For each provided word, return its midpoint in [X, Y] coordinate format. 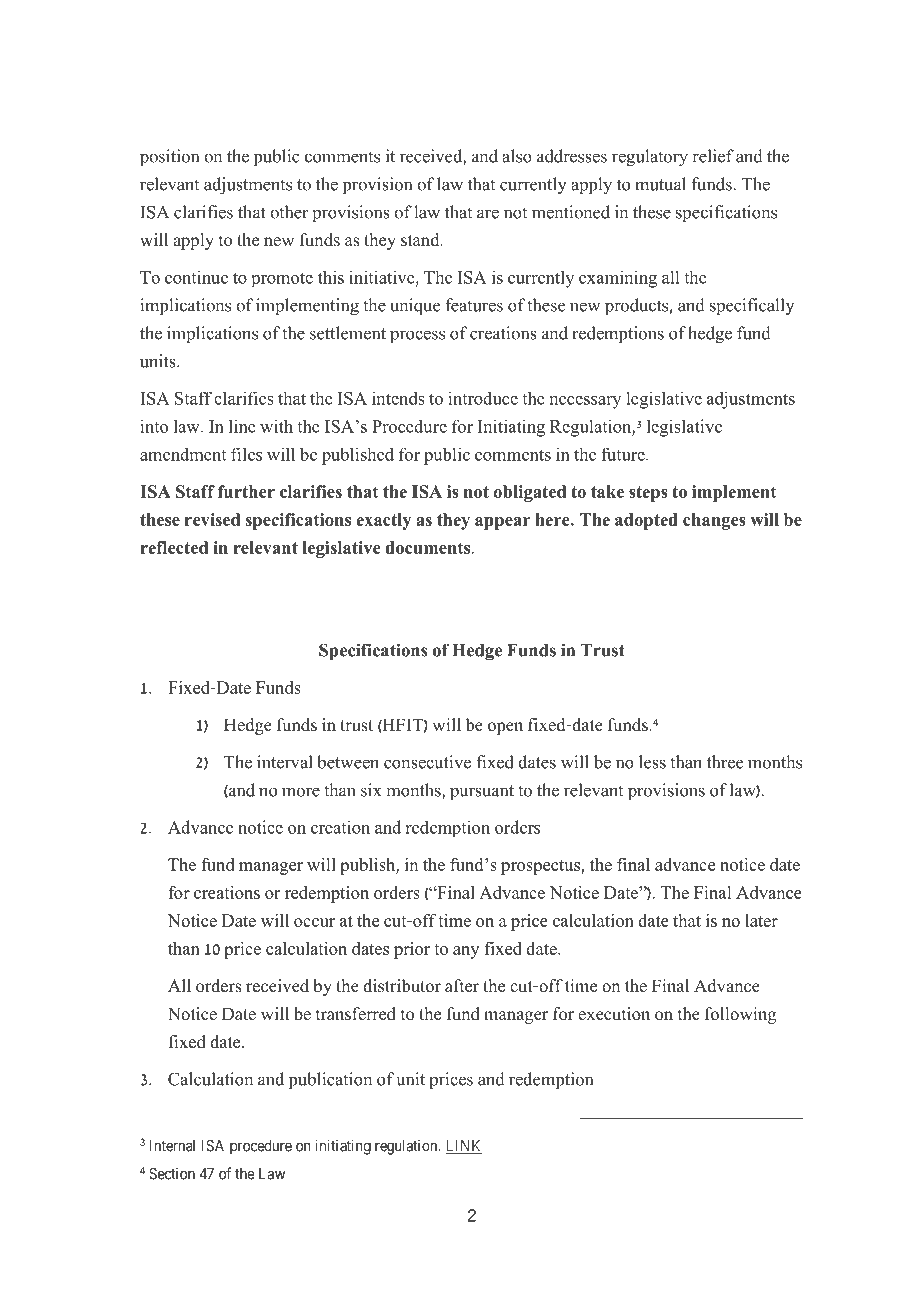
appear [502, 523]
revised [212, 519]
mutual [660, 184]
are [488, 214]
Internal [172, 1146]
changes [714, 521]
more [301, 792]
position [169, 158]
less [652, 762]
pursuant [482, 793]
